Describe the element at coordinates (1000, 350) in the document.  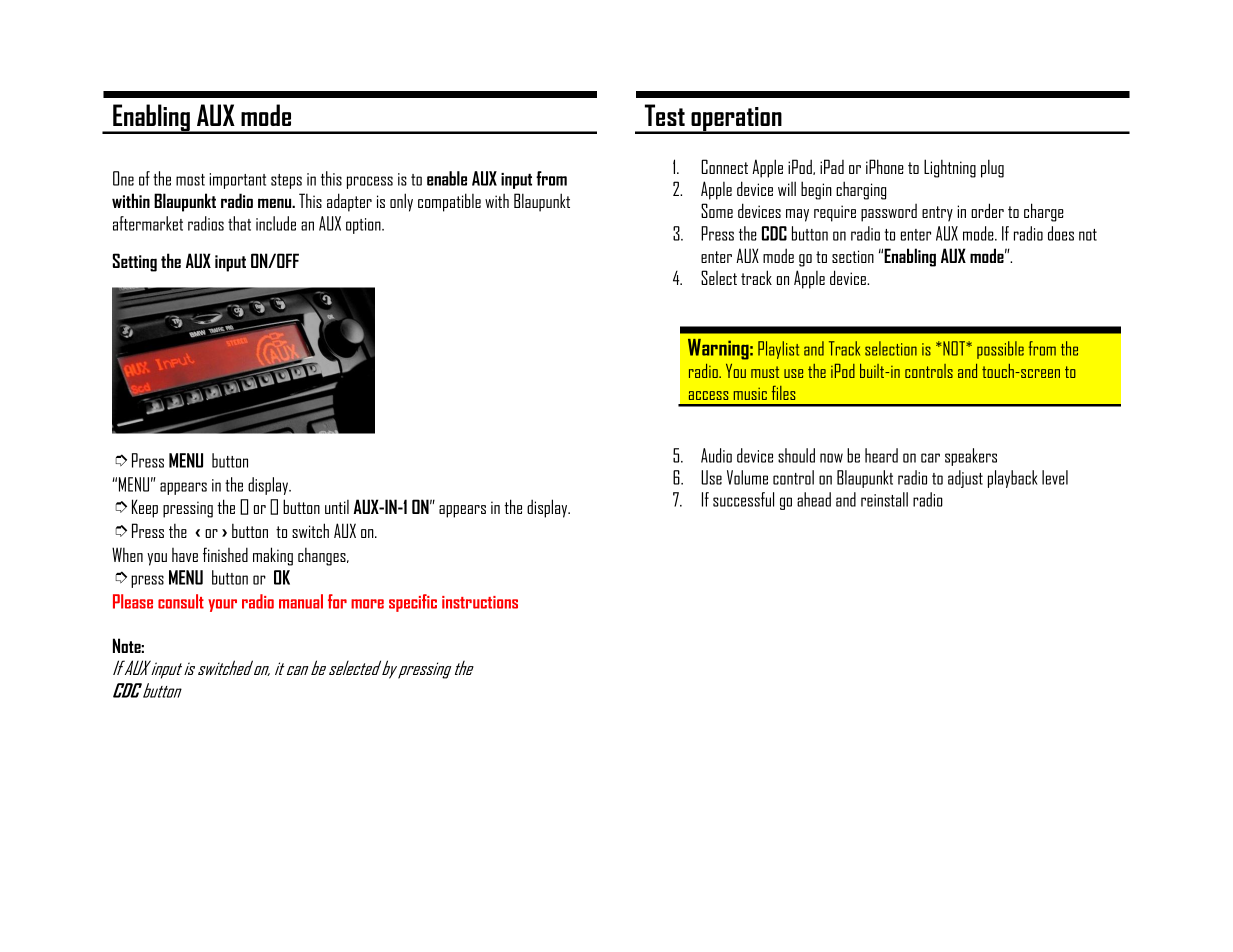
I see `possible` at that location.
